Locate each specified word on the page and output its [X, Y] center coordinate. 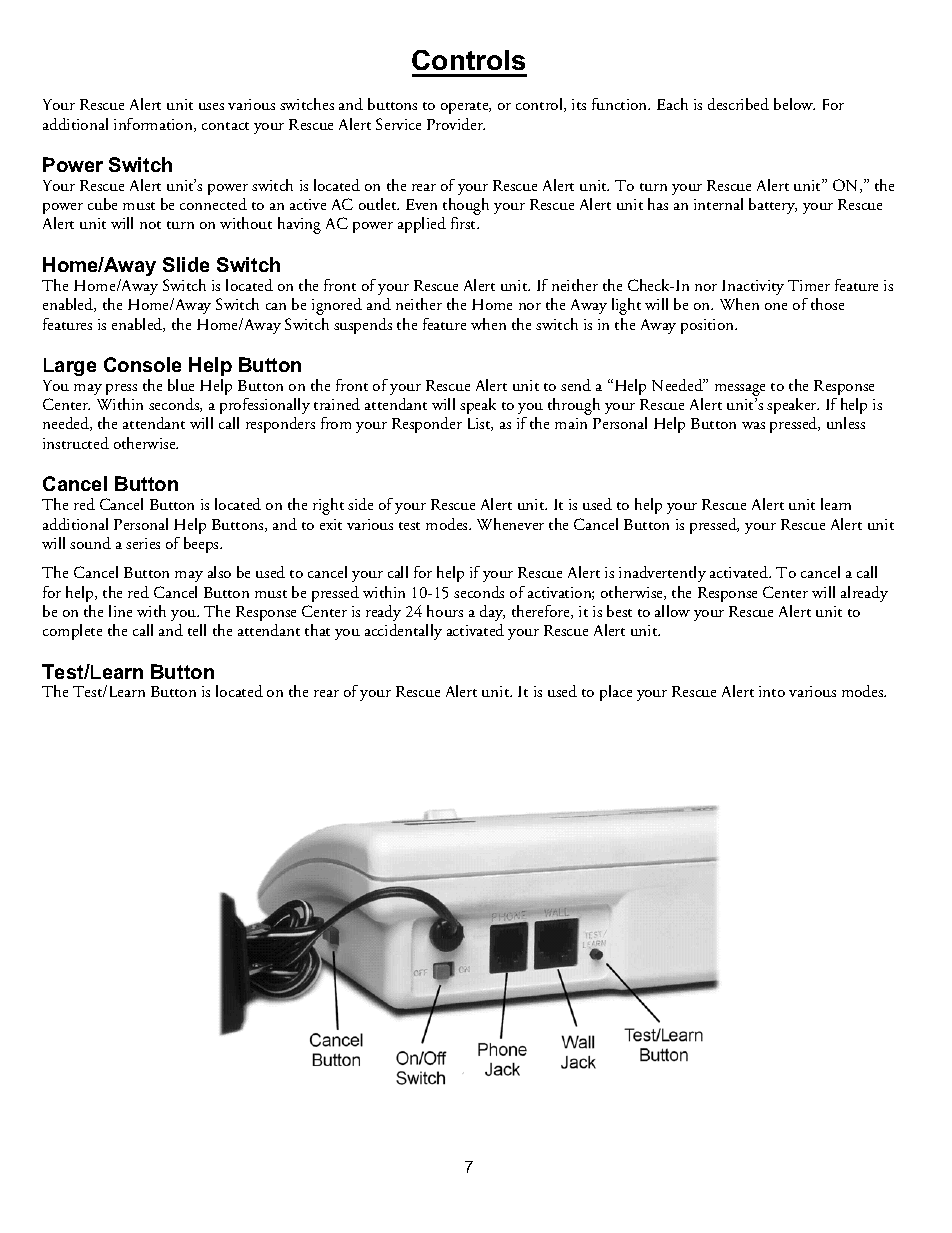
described [738, 104]
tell [197, 630]
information [154, 125]
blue [181, 385]
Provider [456, 124]
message [740, 391]
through [574, 406]
